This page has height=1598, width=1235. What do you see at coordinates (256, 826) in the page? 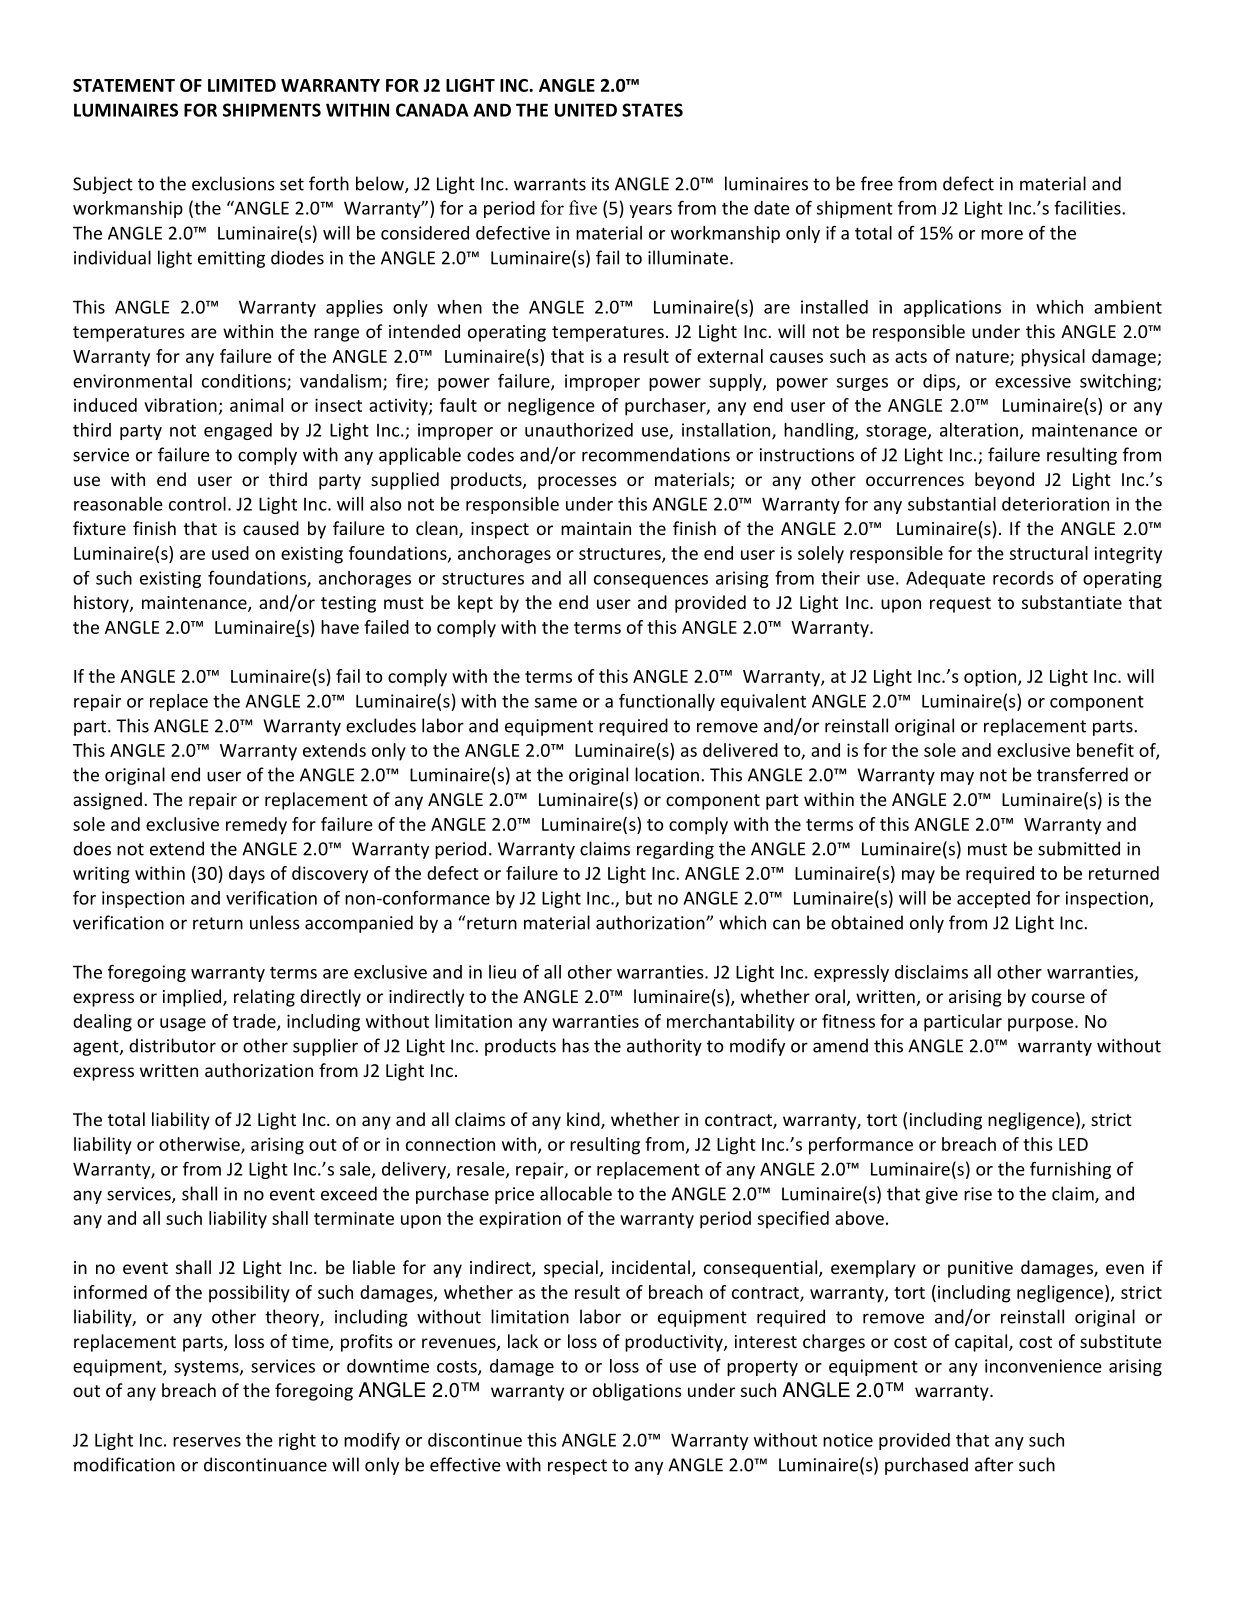
I see `remedy` at bounding box center [256, 826].
